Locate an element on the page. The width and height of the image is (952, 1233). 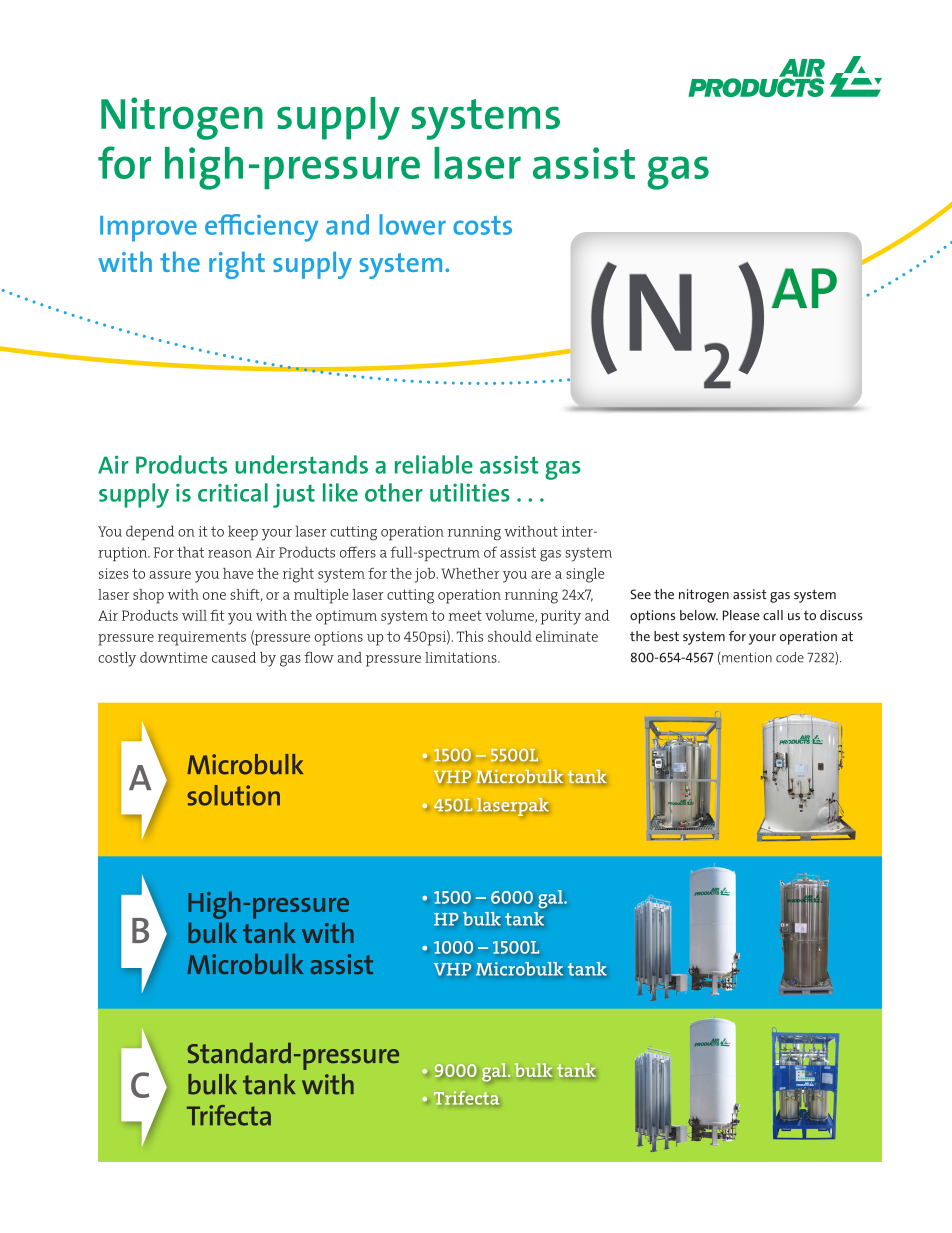
This is located at coordinates (470, 636).
